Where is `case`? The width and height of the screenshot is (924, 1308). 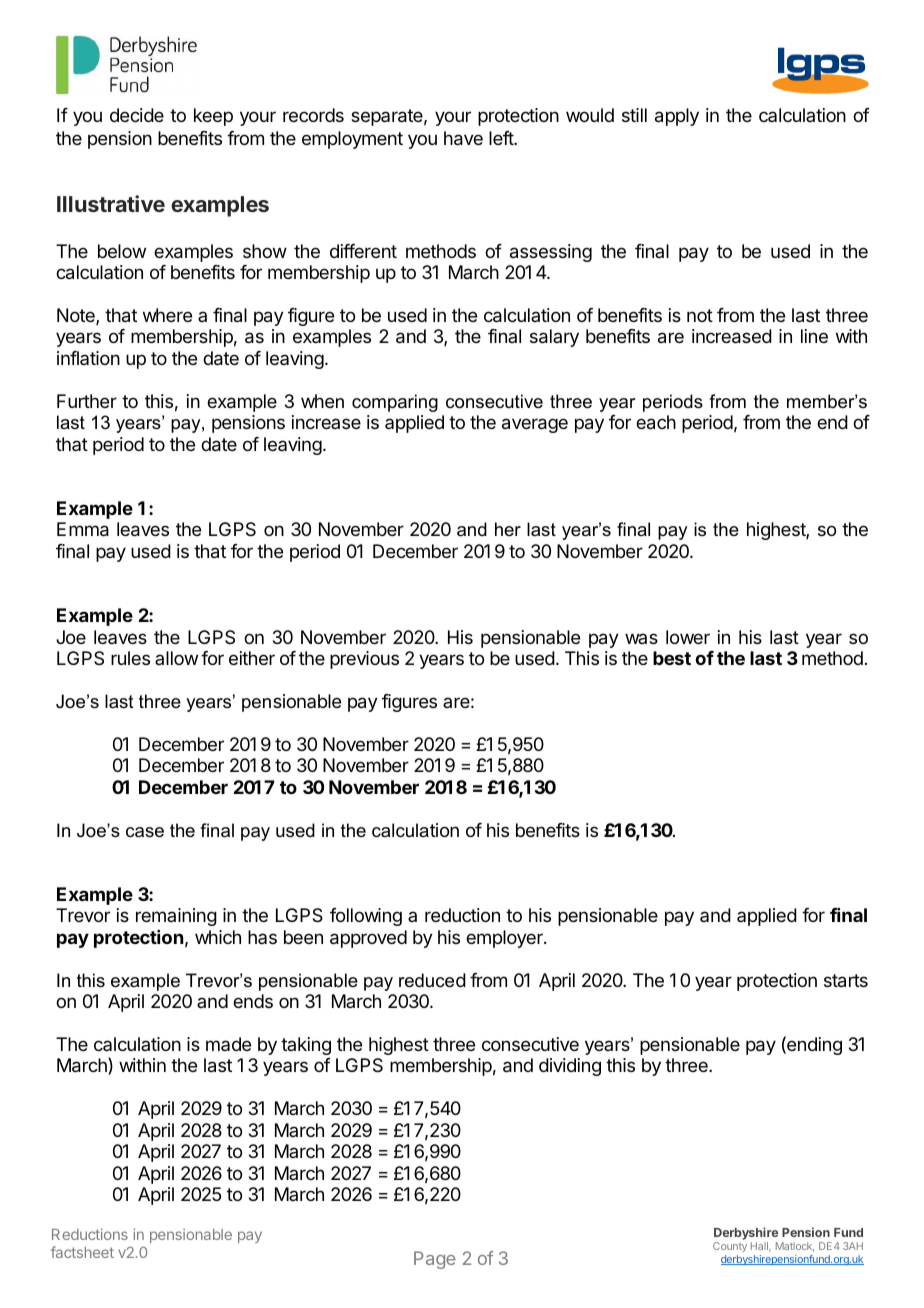 case is located at coordinates (145, 832).
